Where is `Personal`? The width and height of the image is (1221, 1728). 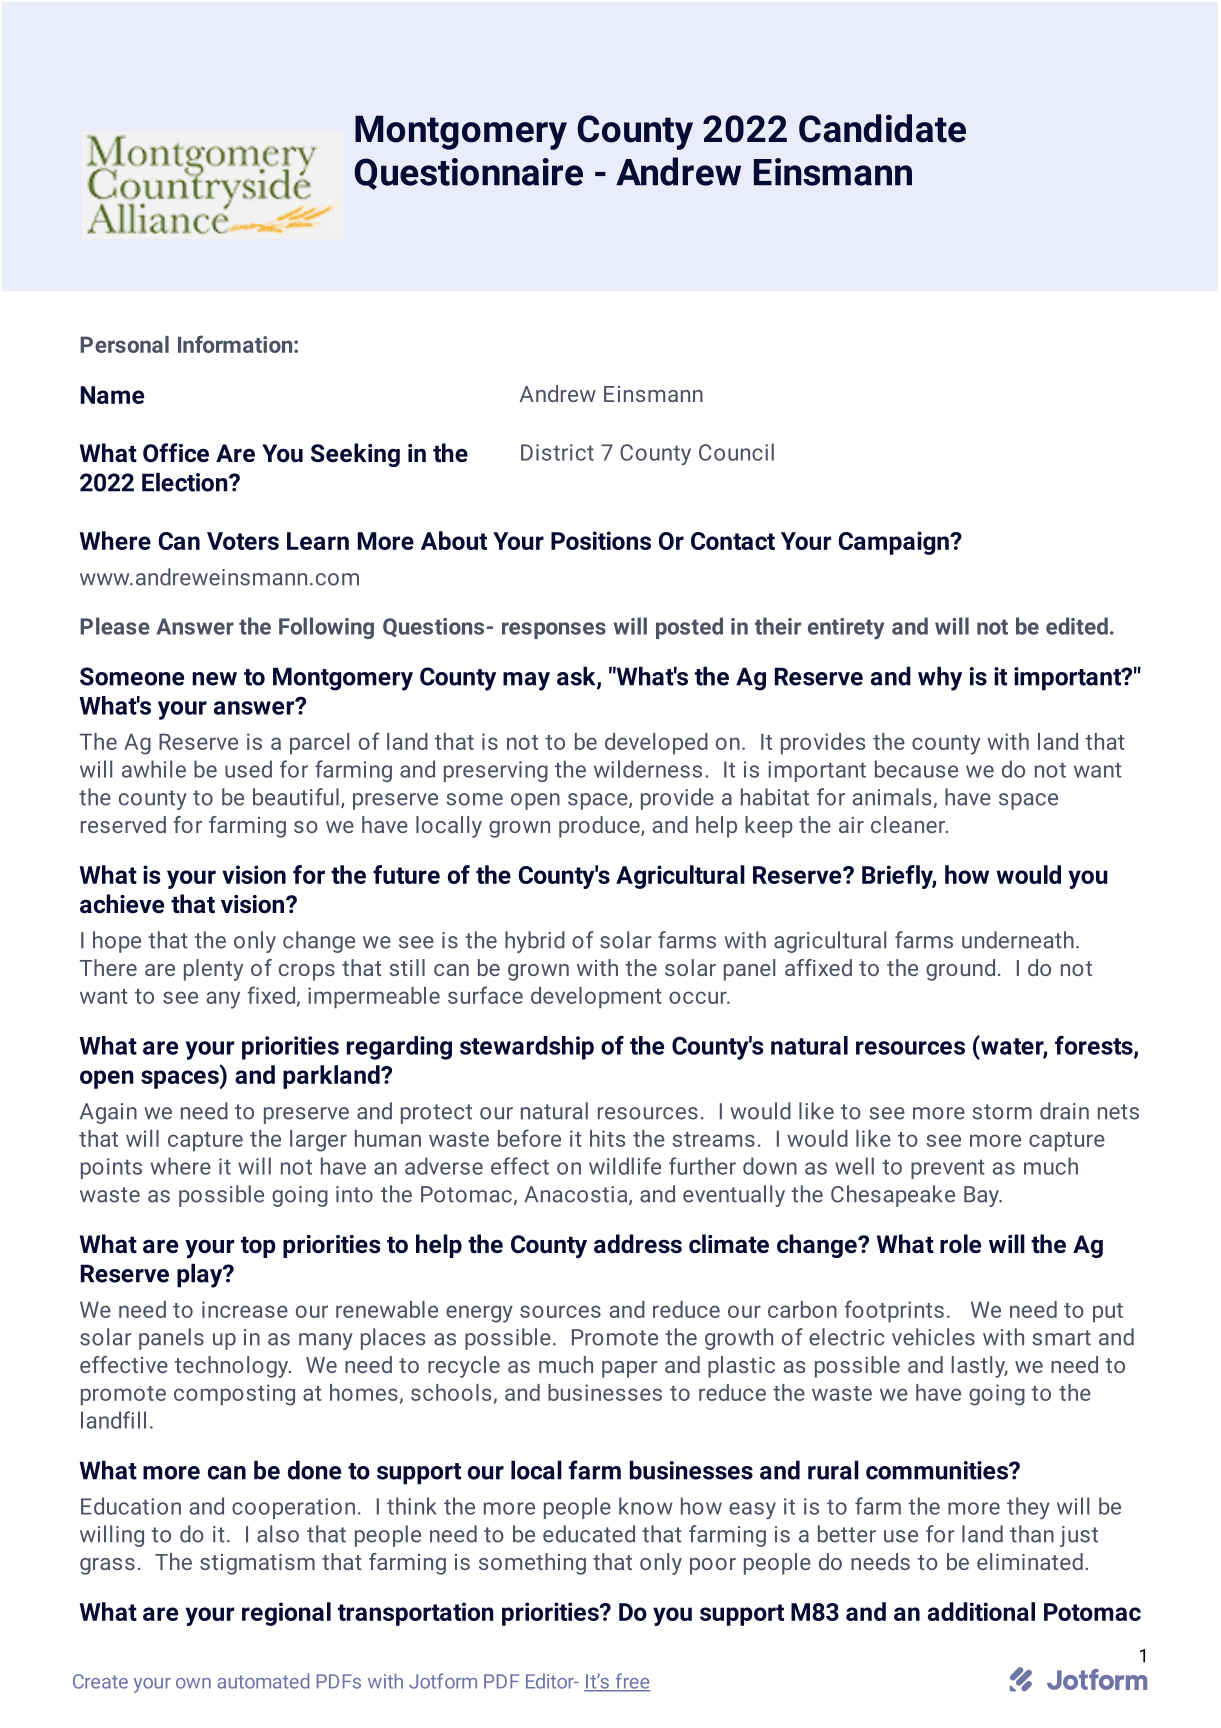
Personal is located at coordinates (124, 344).
